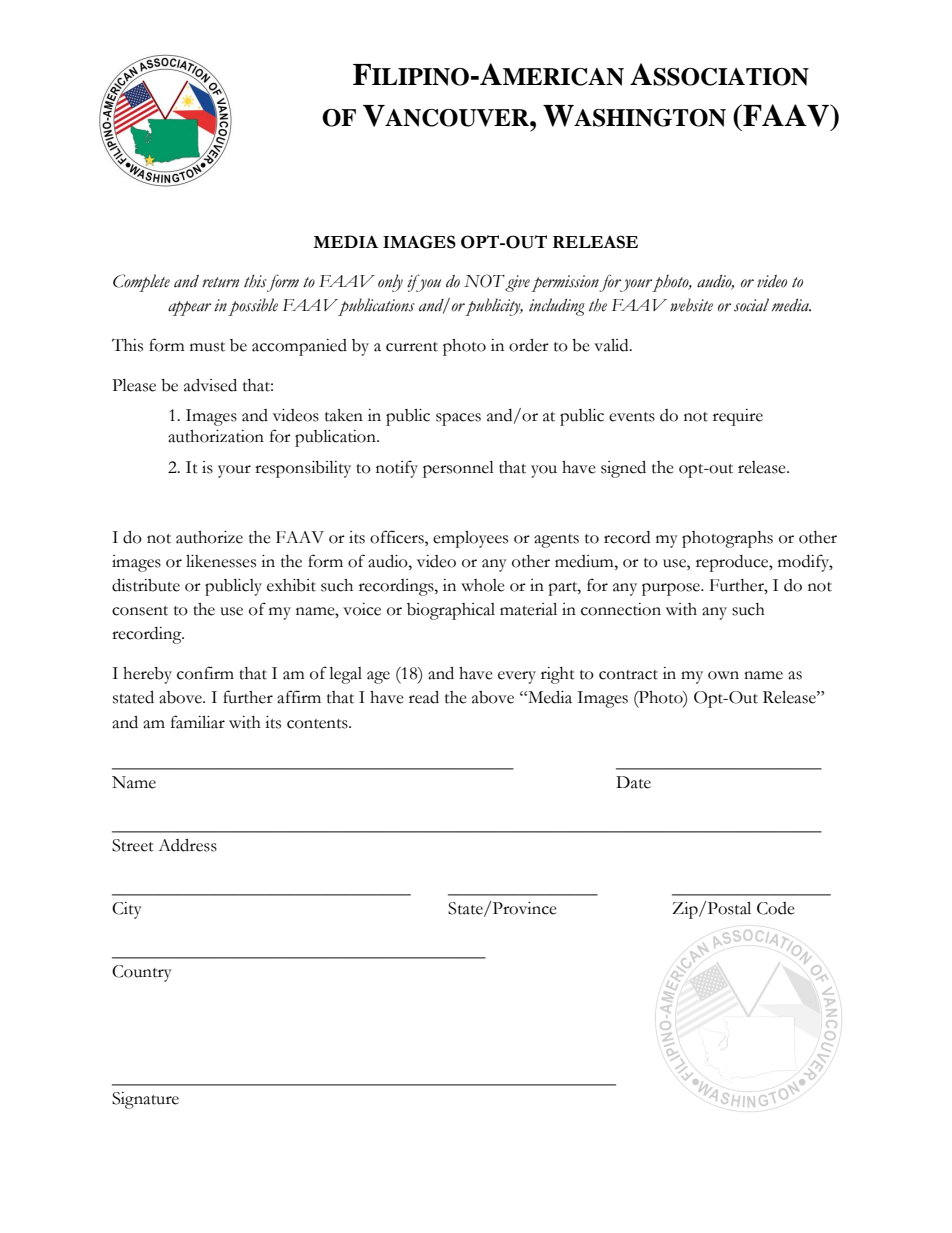 The image size is (952, 1233). Describe the element at coordinates (187, 845) in the screenshot. I see `Address` at that location.
